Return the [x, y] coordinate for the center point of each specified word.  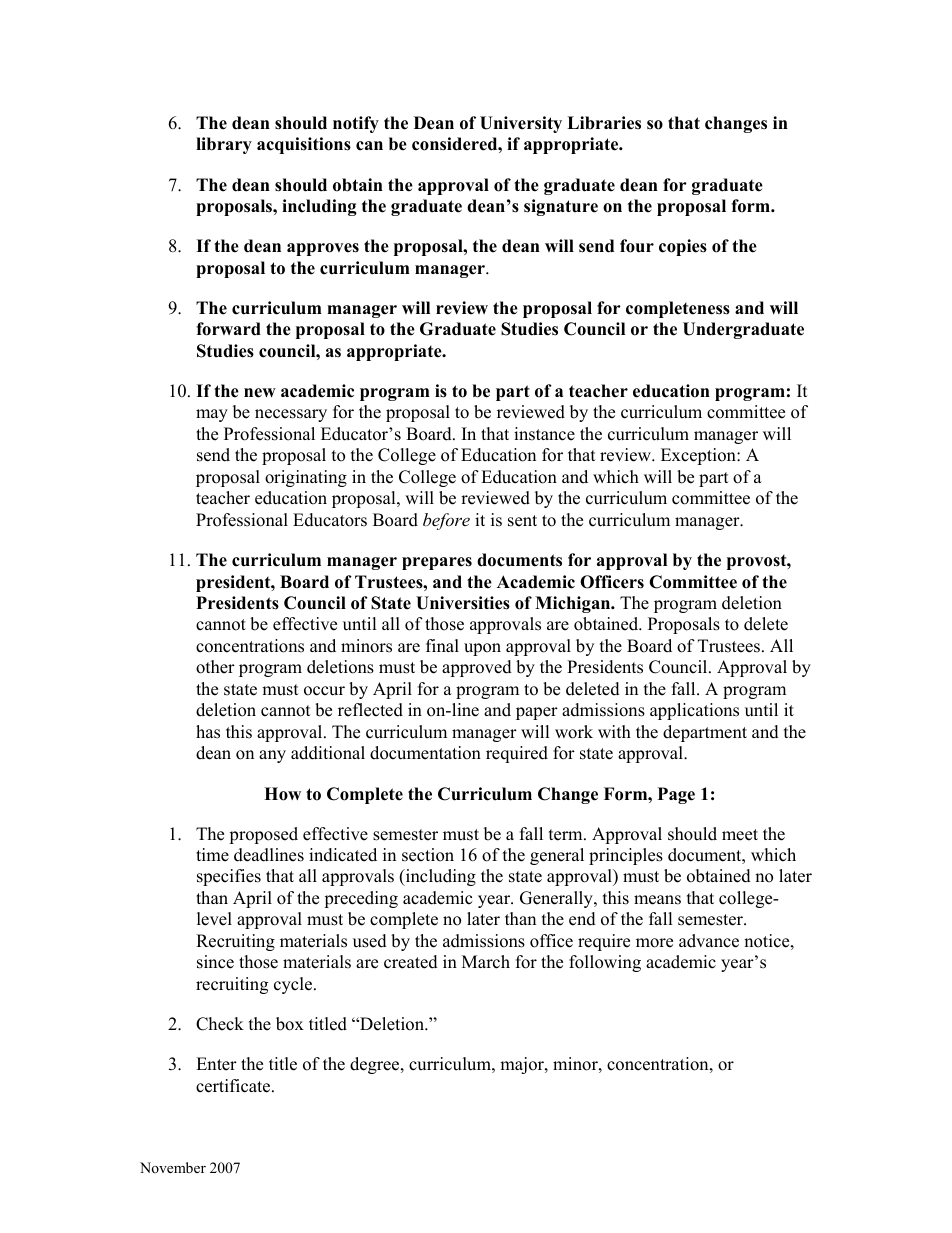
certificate [234, 1086]
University [521, 124]
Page [676, 795]
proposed [263, 835]
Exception [699, 456]
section [428, 855]
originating [306, 478]
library [224, 145]
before [446, 521]
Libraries [604, 123]
